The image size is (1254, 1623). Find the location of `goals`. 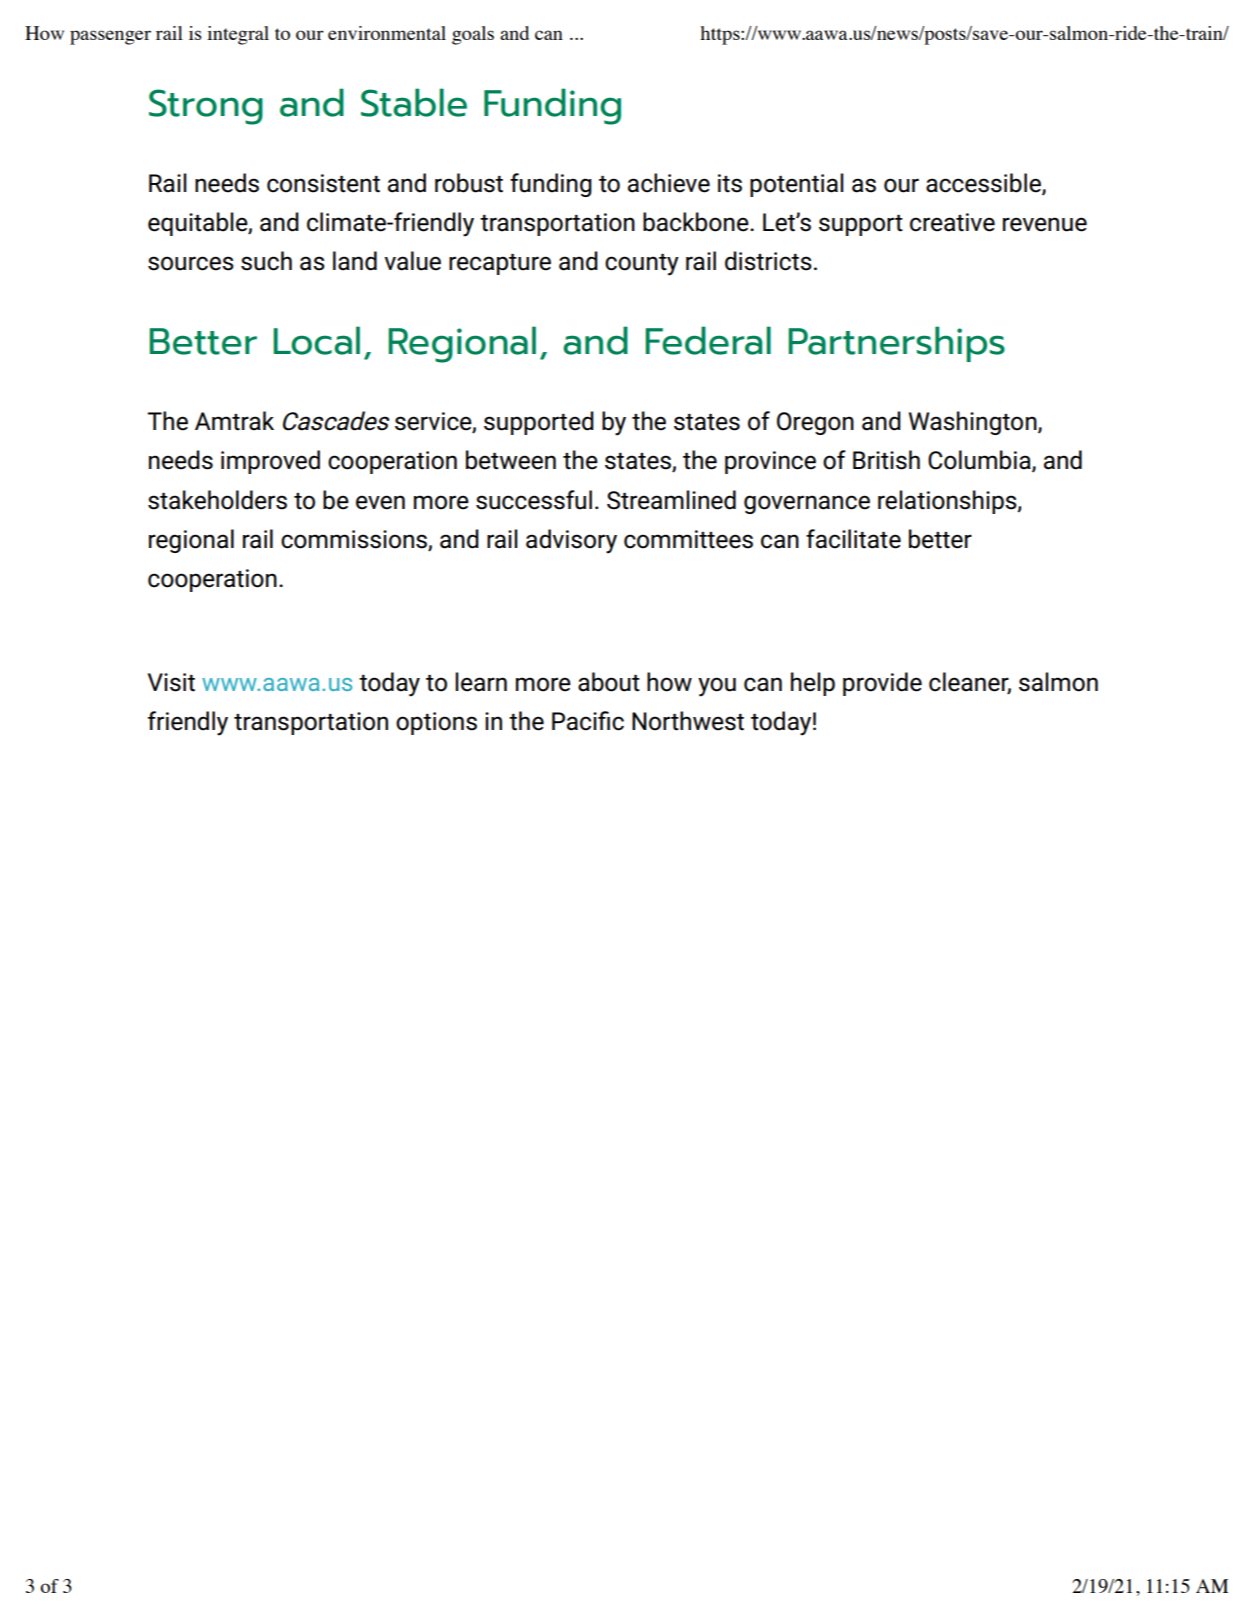

goals is located at coordinates (473, 35).
